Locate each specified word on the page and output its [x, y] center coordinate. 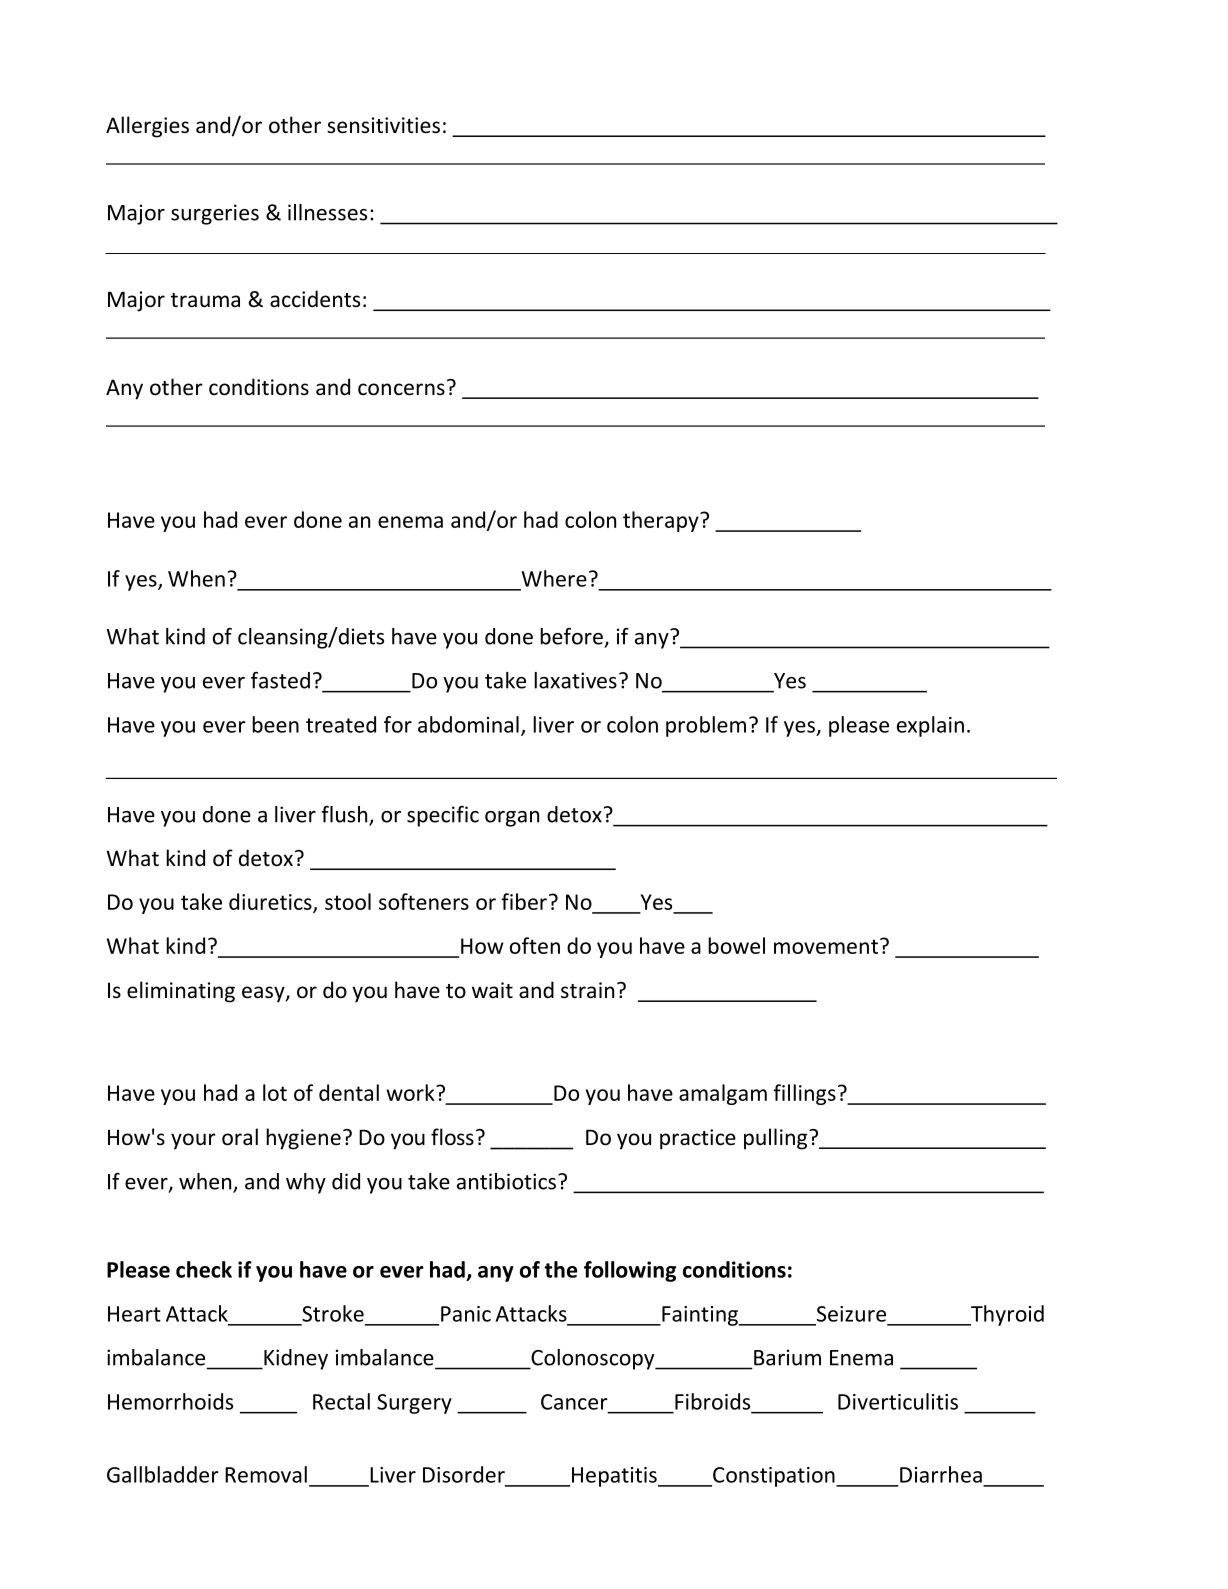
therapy [662, 521]
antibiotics [506, 1181]
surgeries [215, 214]
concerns [401, 389]
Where [554, 578]
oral [240, 1137]
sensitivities [383, 125]
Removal [266, 1474]
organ [512, 819]
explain [930, 726]
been [275, 724]
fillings [804, 1094]
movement [826, 946]
